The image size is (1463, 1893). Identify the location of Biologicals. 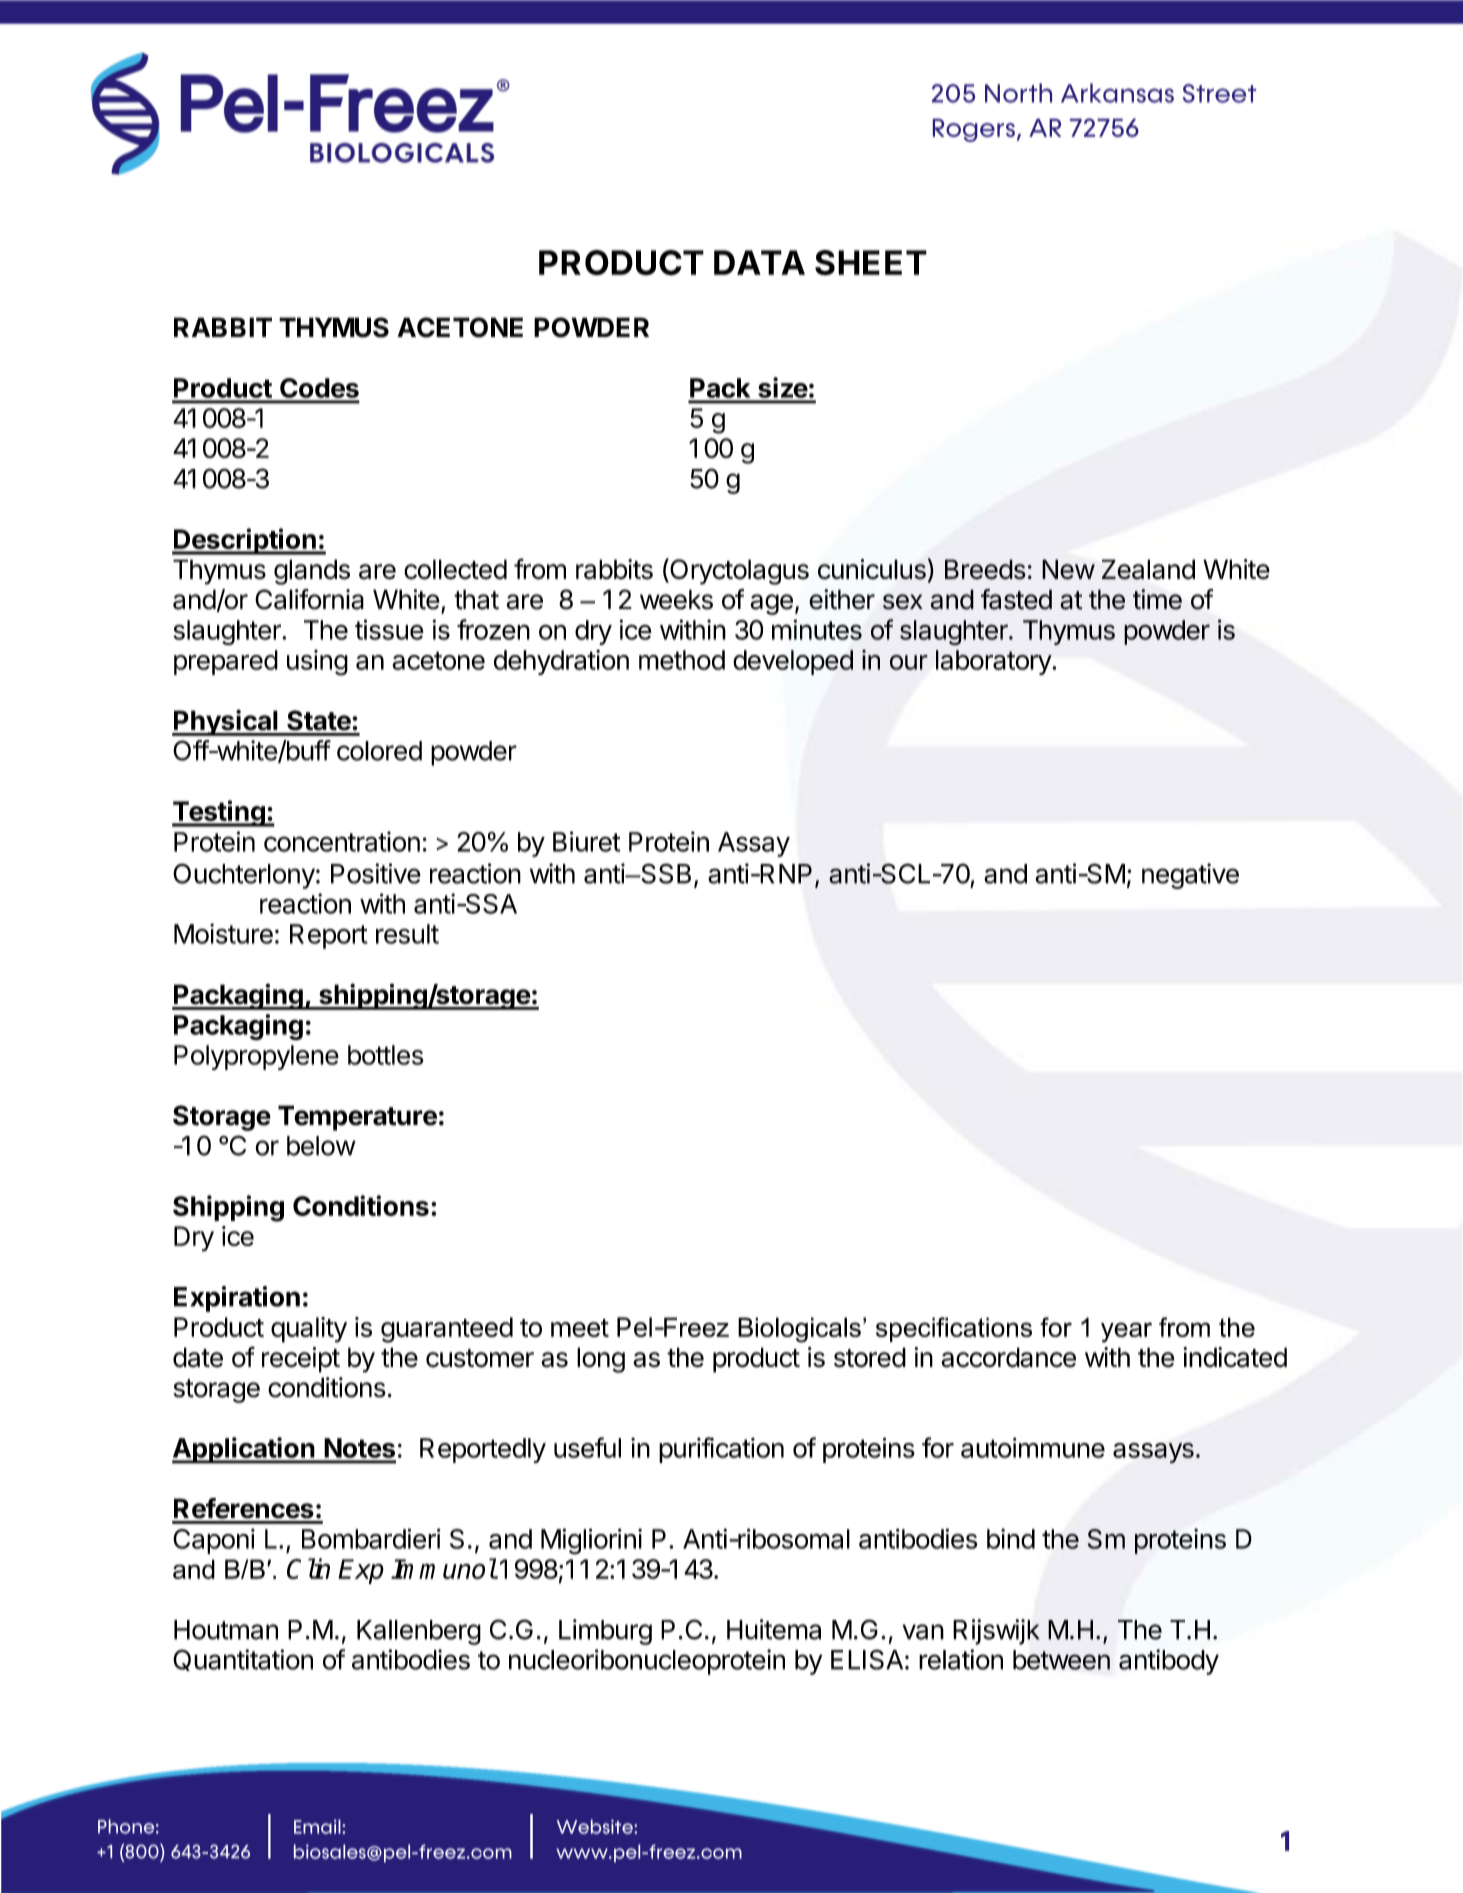
(799, 1330).
